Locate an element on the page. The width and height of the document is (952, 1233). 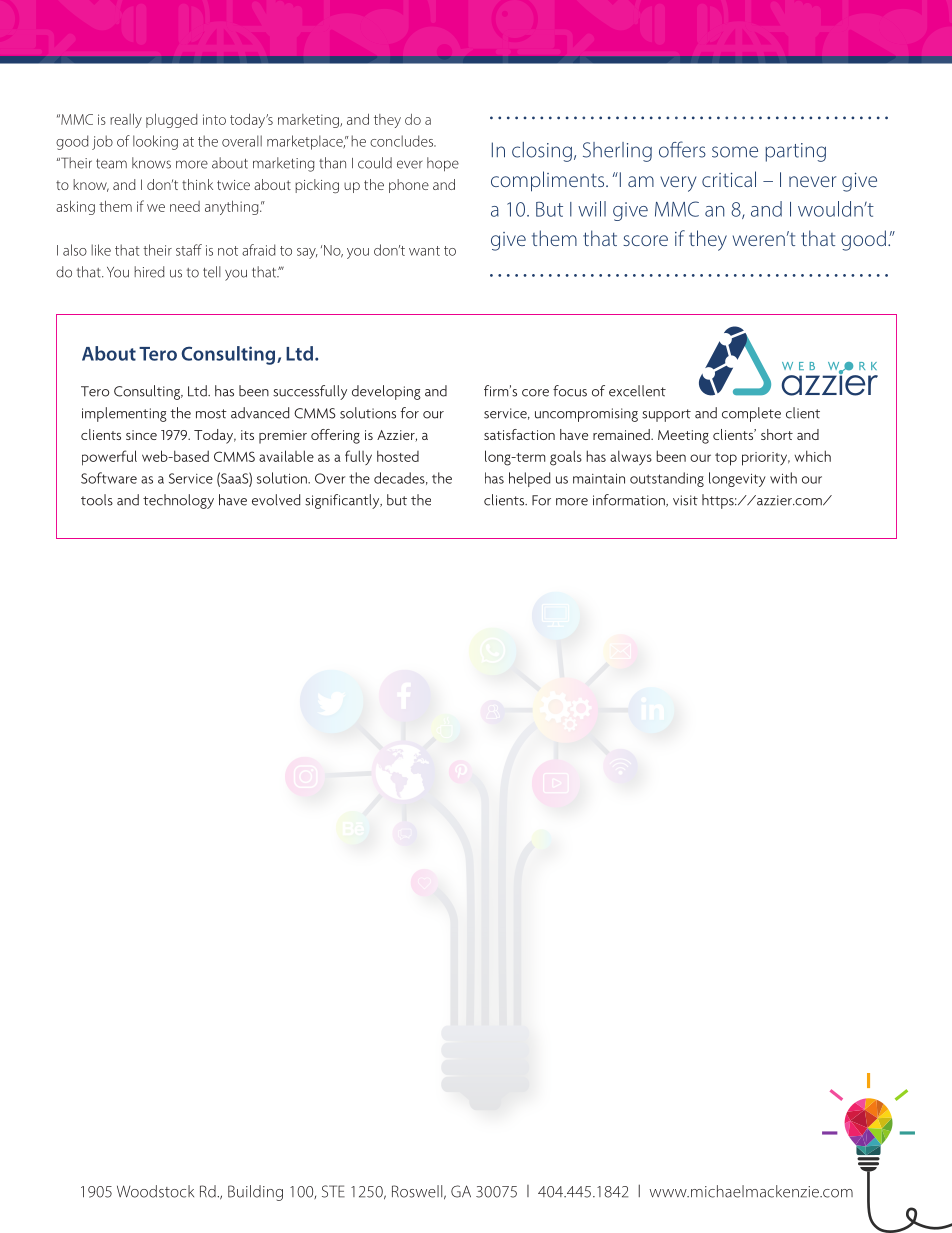
complete is located at coordinates (751, 414).
